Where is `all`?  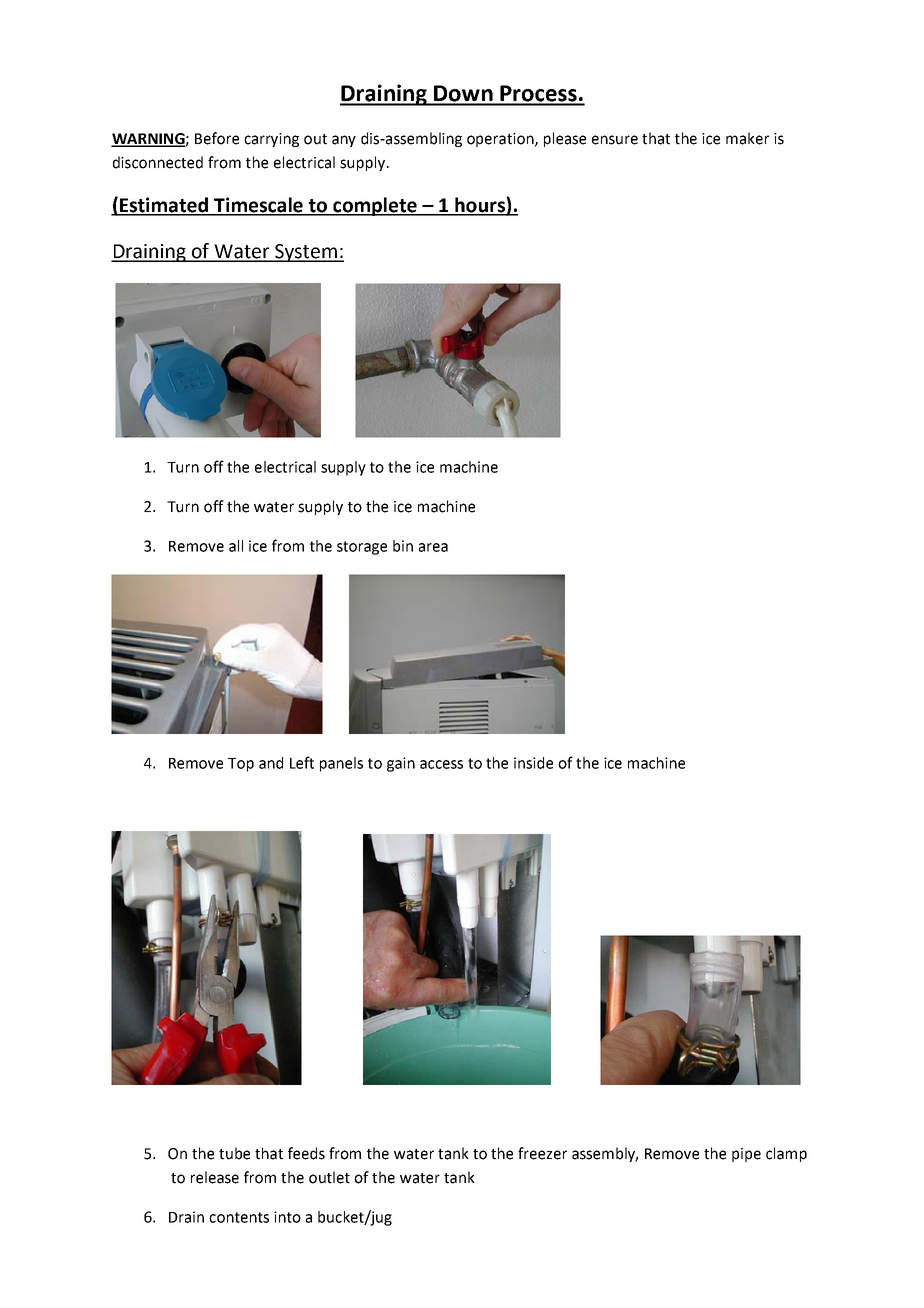
all is located at coordinates (236, 546).
